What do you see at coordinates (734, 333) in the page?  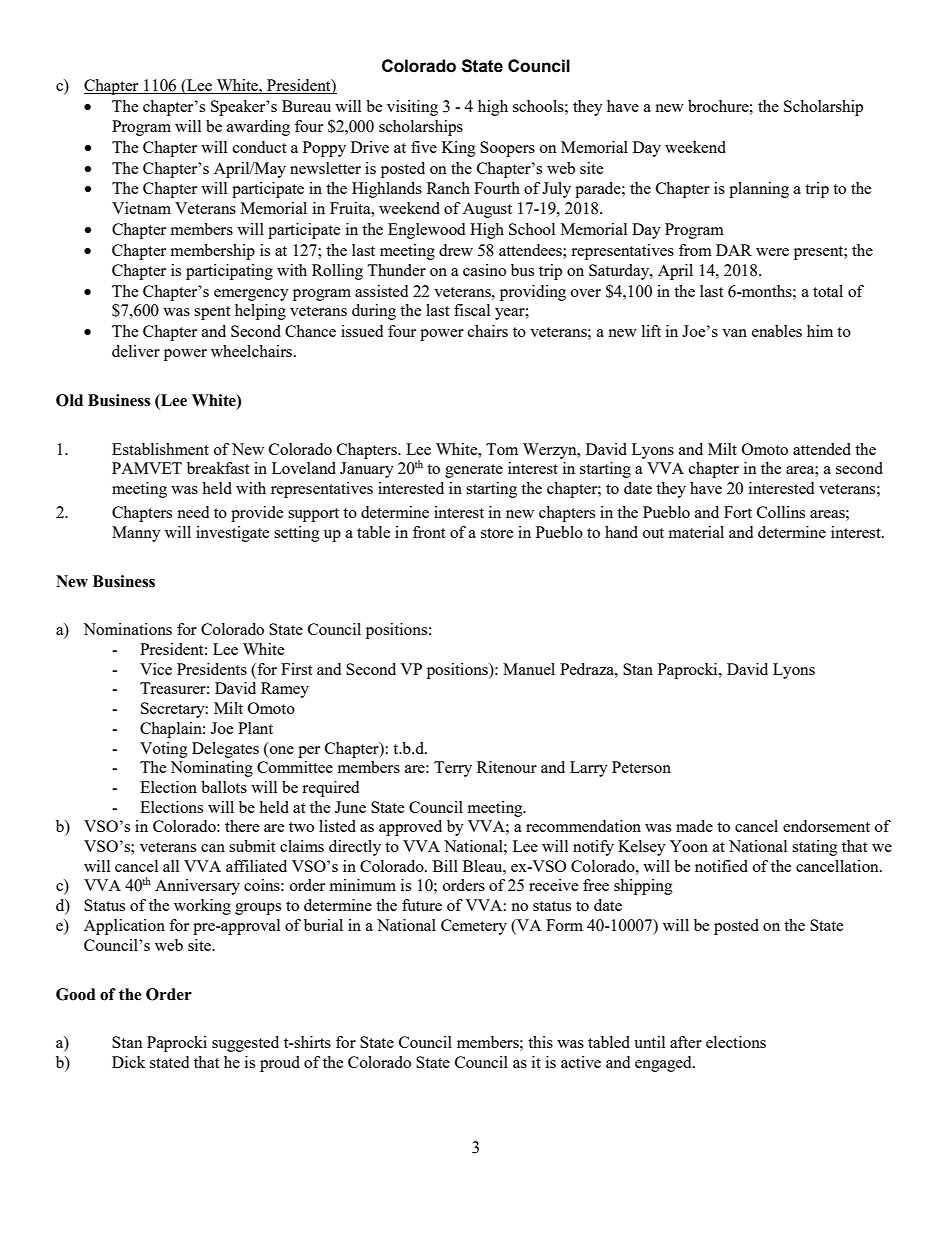 I see `van` at bounding box center [734, 333].
